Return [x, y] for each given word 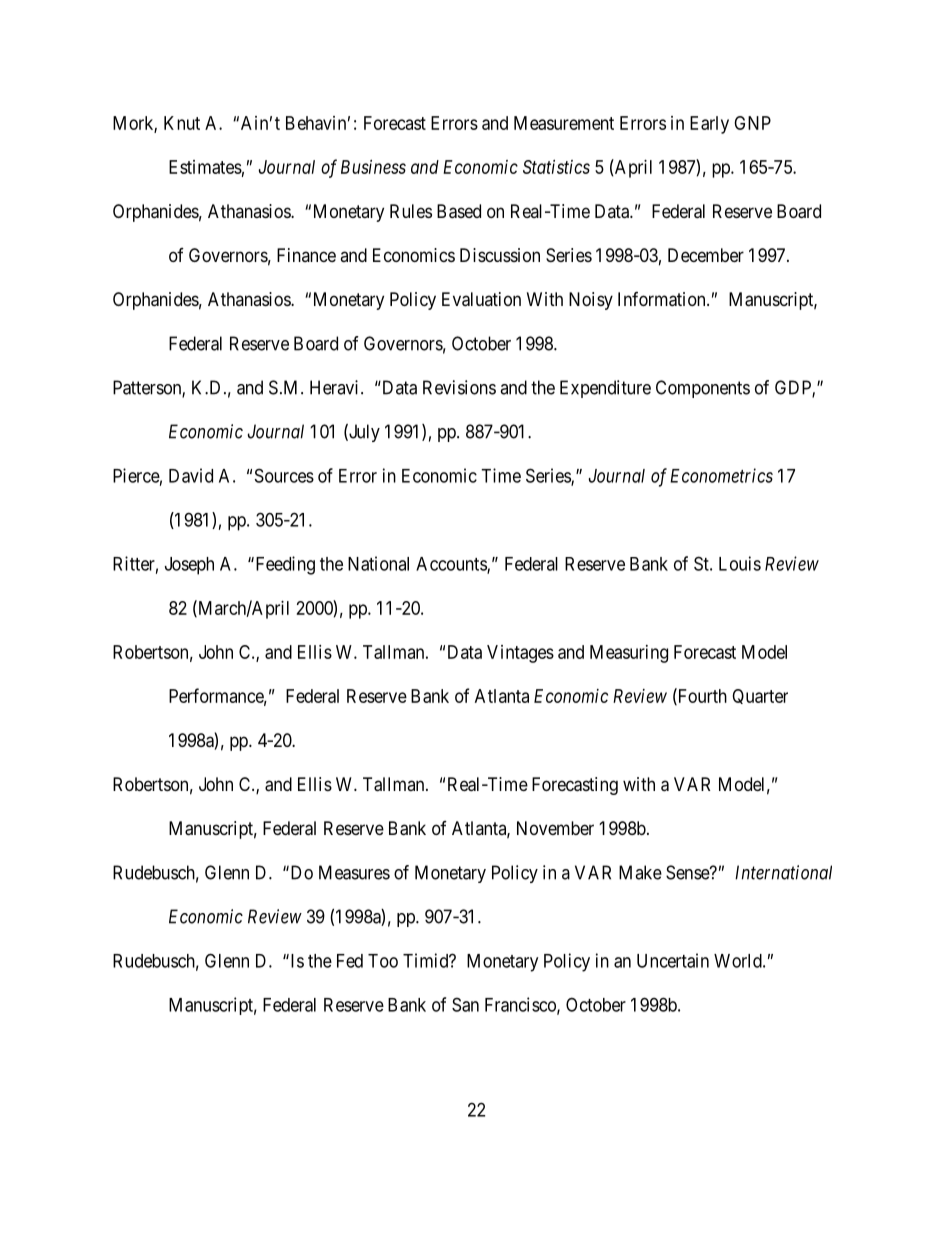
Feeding [284, 565]
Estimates [205, 167]
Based [459, 211]
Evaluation [481, 299]
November [555, 828]
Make [640, 872]
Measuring [629, 654]
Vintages [520, 654]
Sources [284, 475]
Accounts [452, 565]
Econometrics [721, 475]
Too [383, 961]
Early [709, 125]
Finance [306, 255]
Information [663, 299]
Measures [354, 872]
